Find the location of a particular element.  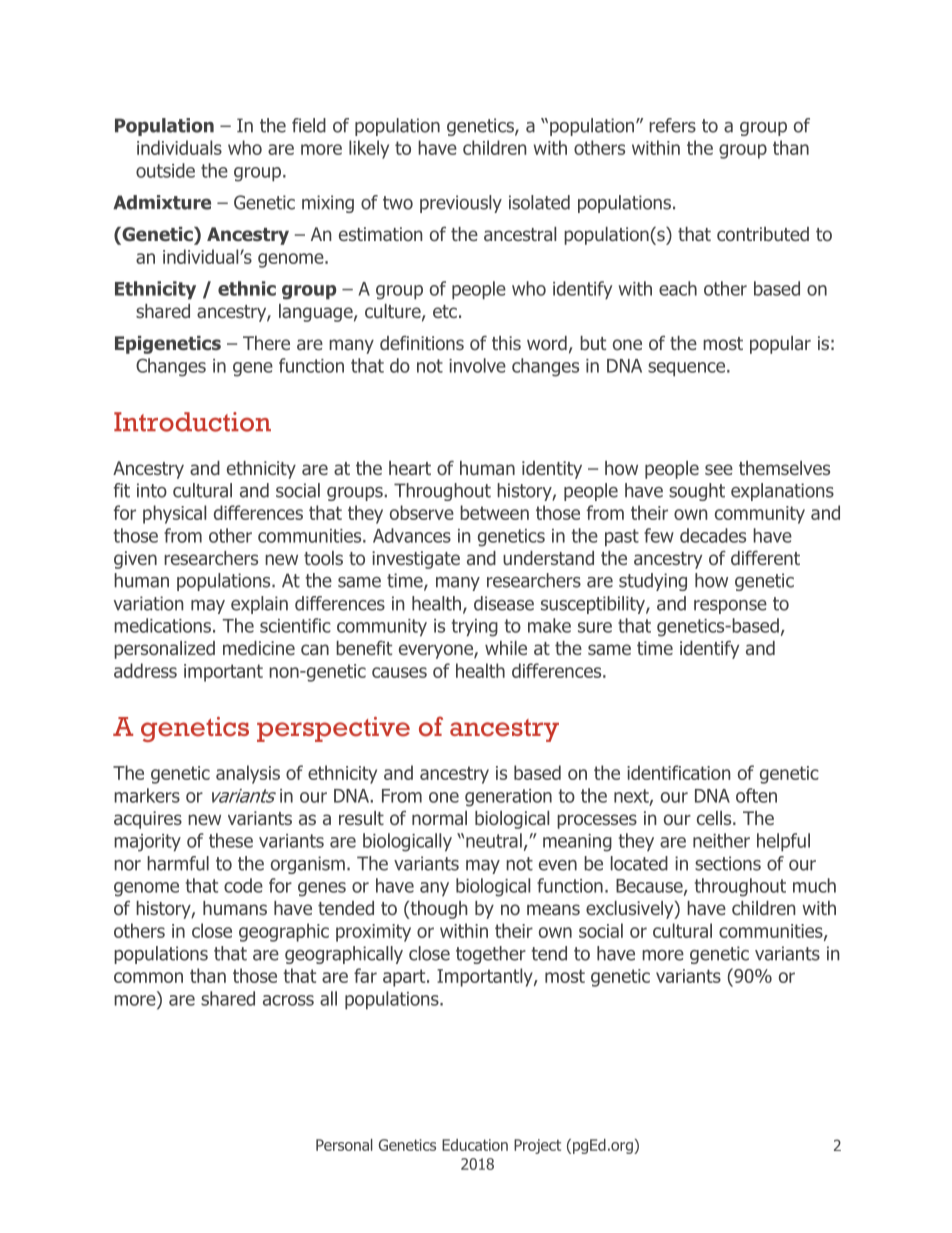

Introduction is located at coordinates (192, 422).
